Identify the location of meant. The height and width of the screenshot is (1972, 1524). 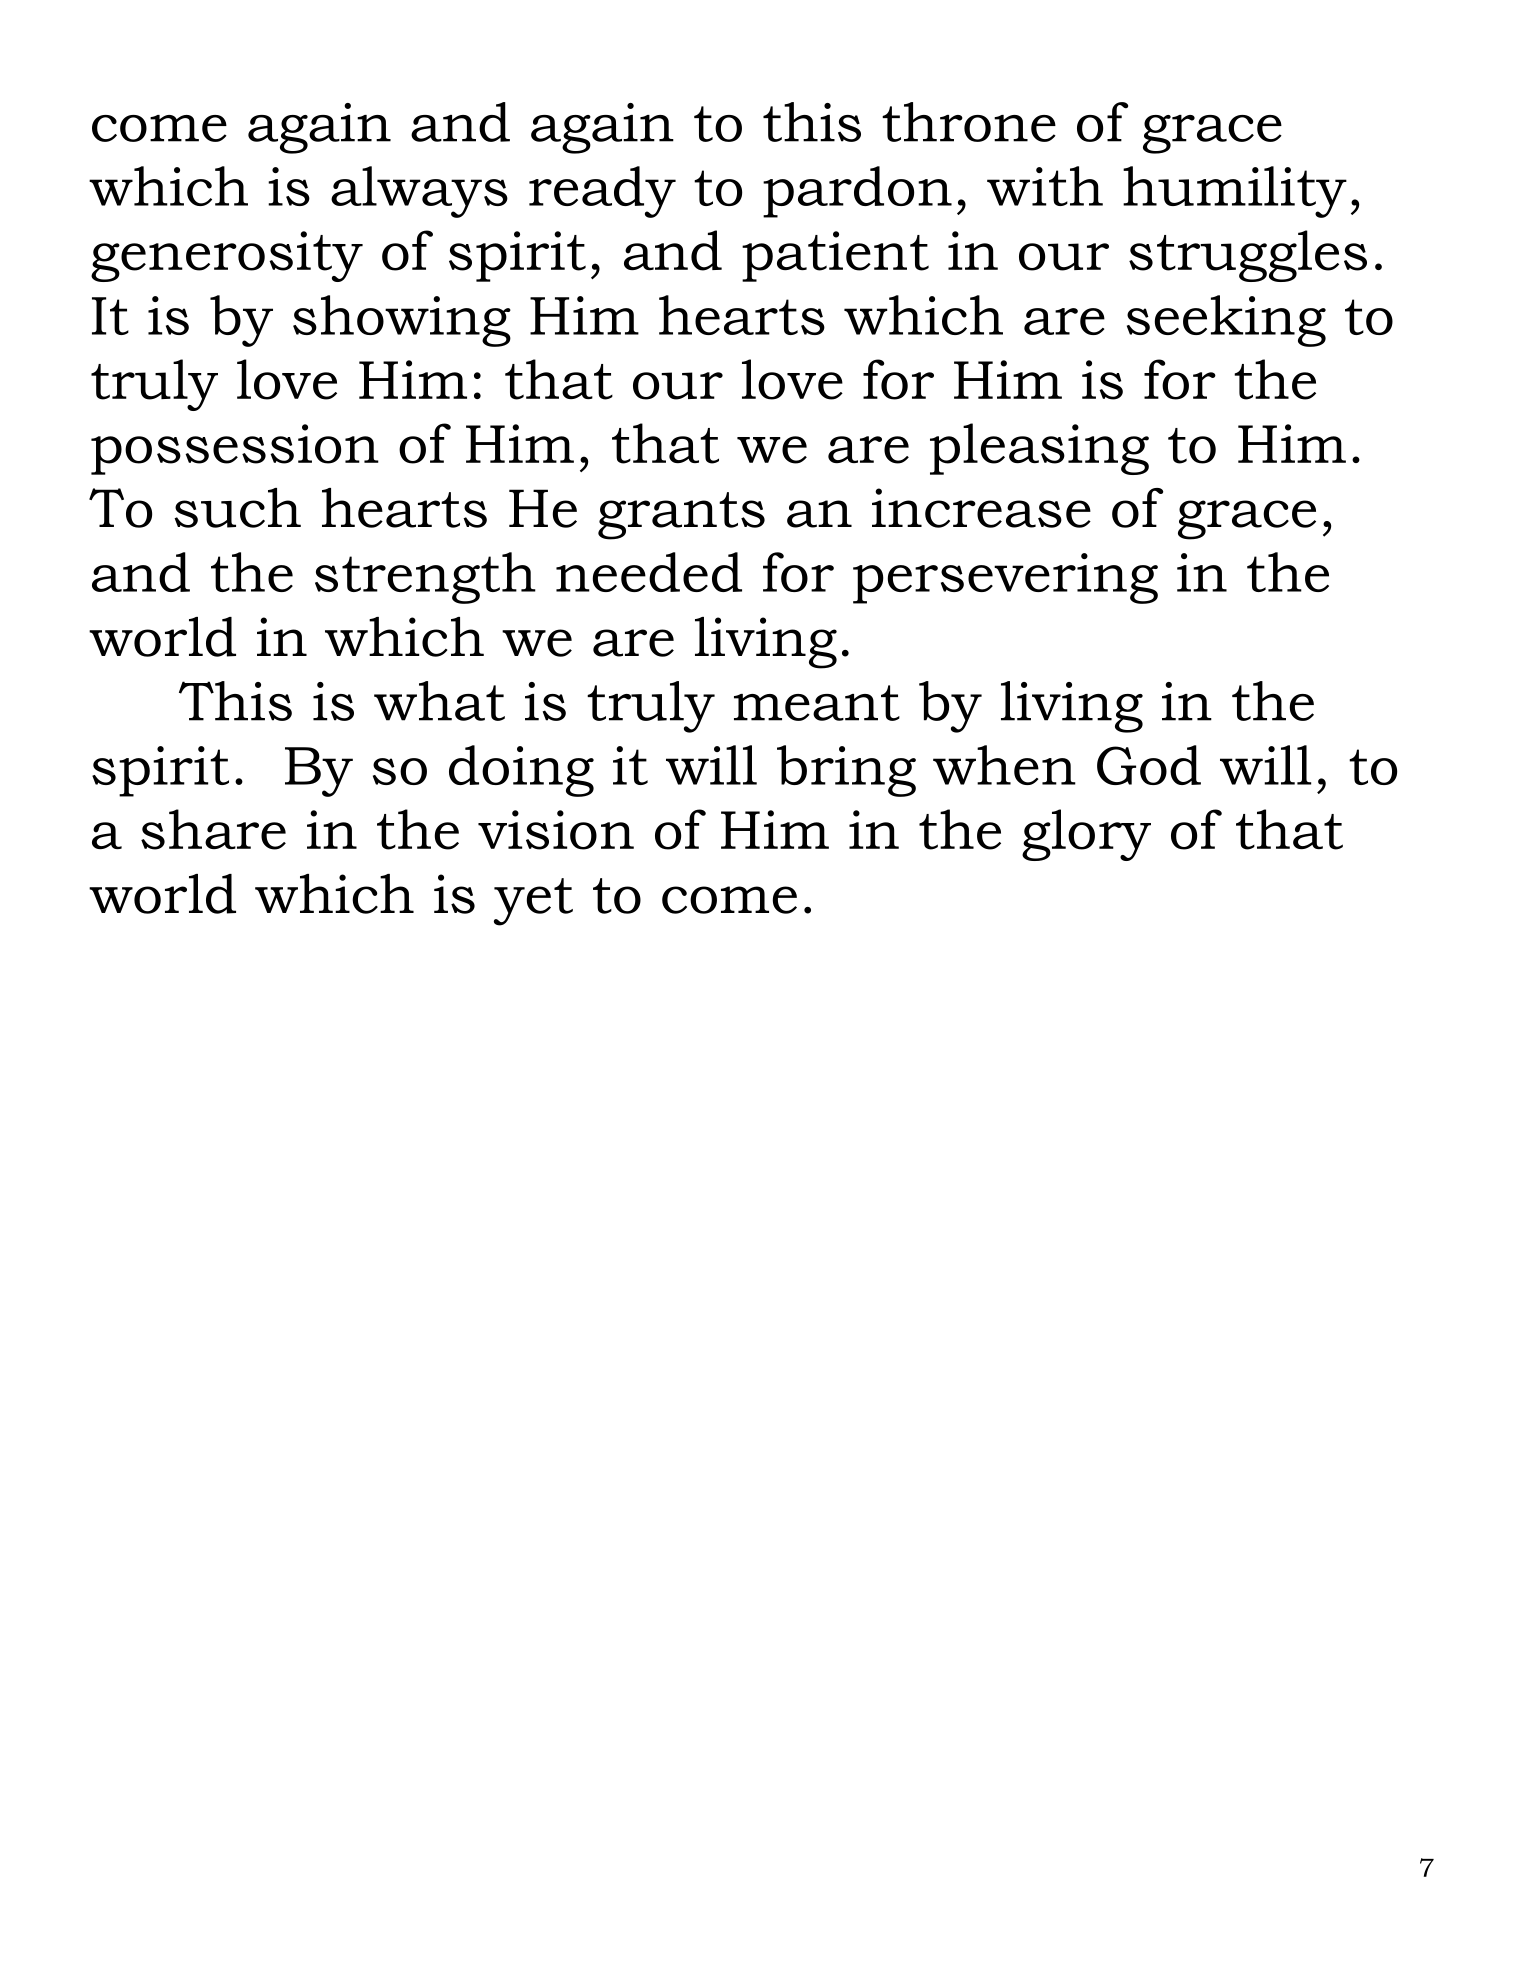
(817, 703).
